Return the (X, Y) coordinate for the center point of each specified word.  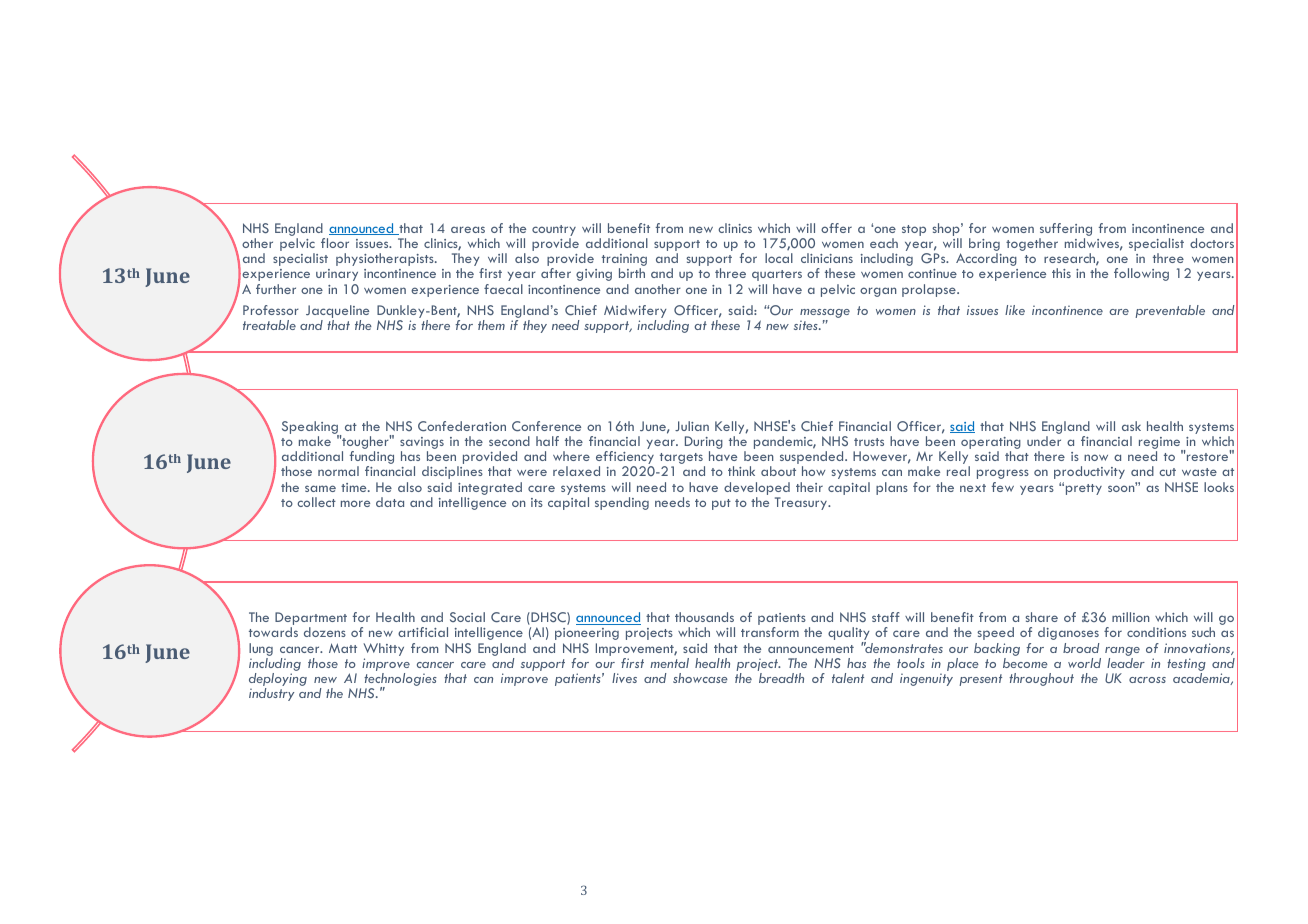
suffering (1065, 231)
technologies (400, 681)
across (1147, 680)
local (779, 258)
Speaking (310, 428)
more (355, 503)
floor (335, 243)
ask (1131, 426)
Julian (692, 426)
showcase (700, 678)
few (1003, 487)
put (721, 504)
